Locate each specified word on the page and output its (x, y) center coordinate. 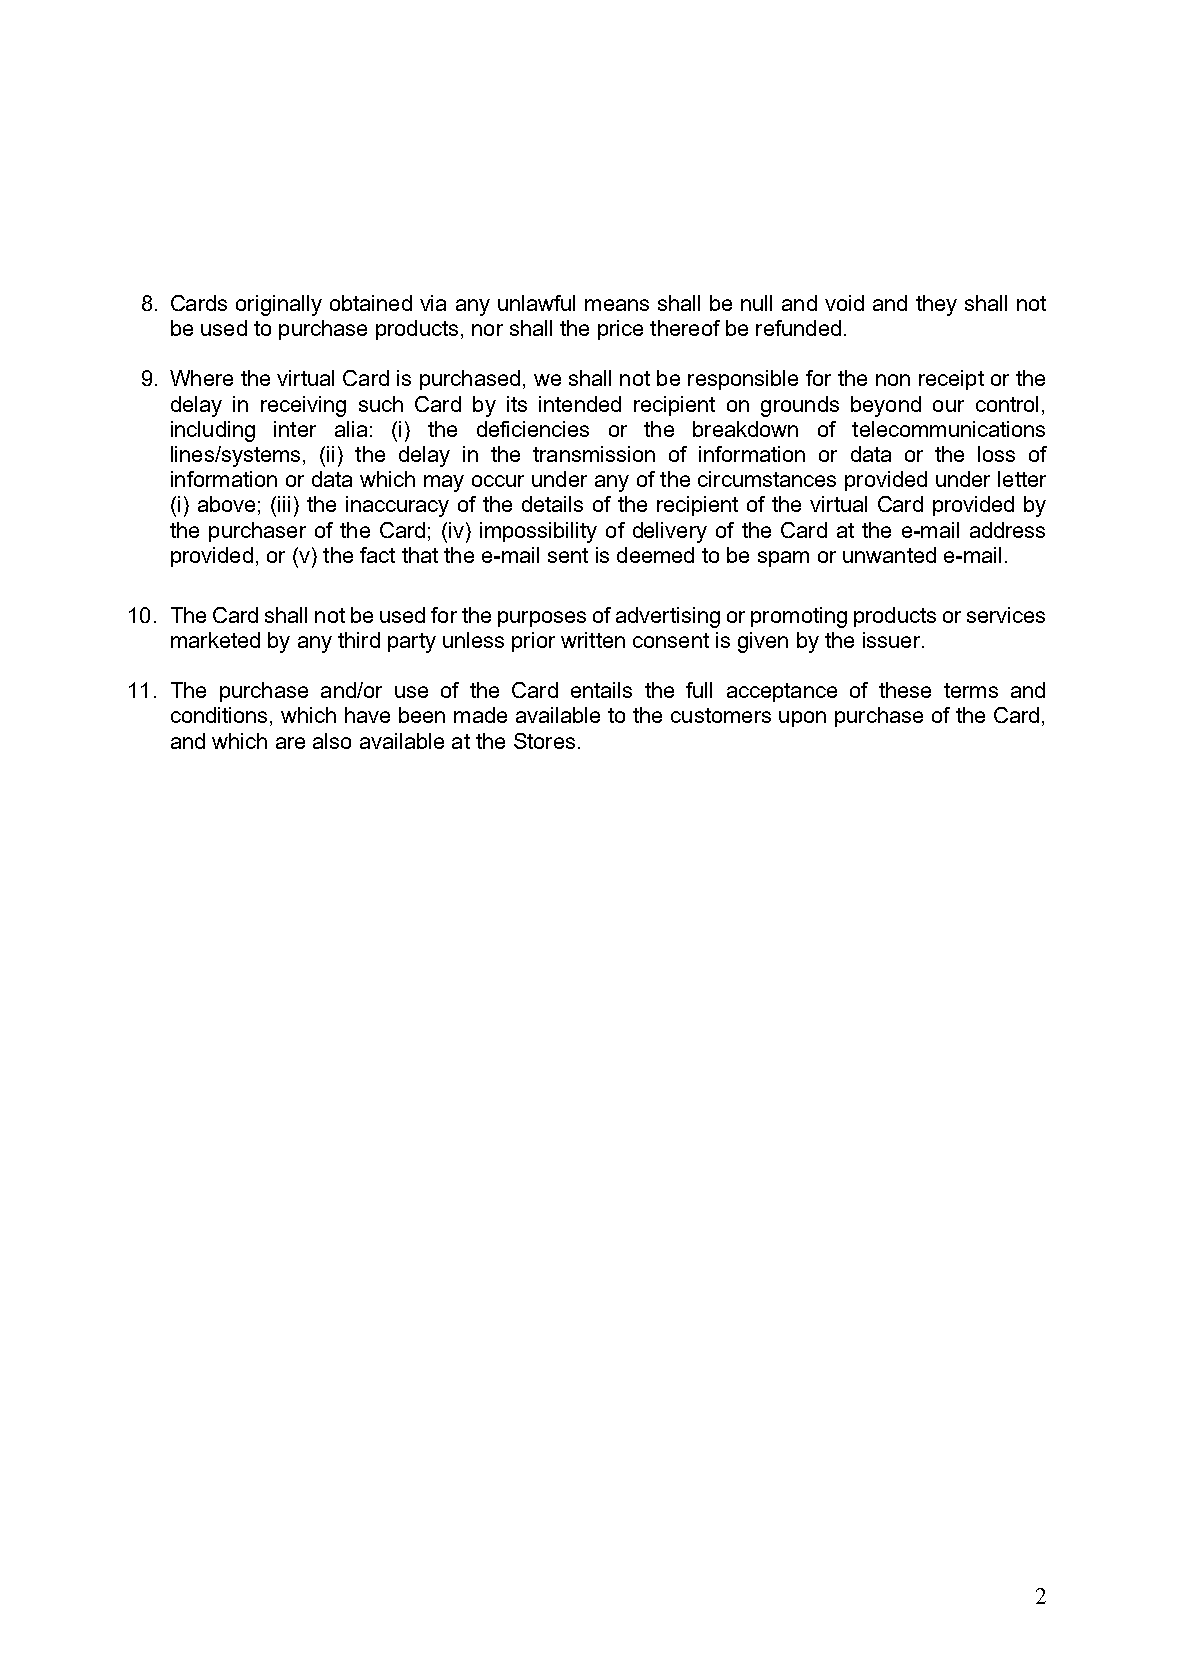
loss (996, 454)
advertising (668, 617)
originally (279, 305)
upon (802, 719)
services (1006, 615)
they (936, 305)
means (617, 305)
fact (377, 555)
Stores (544, 741)
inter (295, 429)
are (290, 743)
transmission (594, 454)
